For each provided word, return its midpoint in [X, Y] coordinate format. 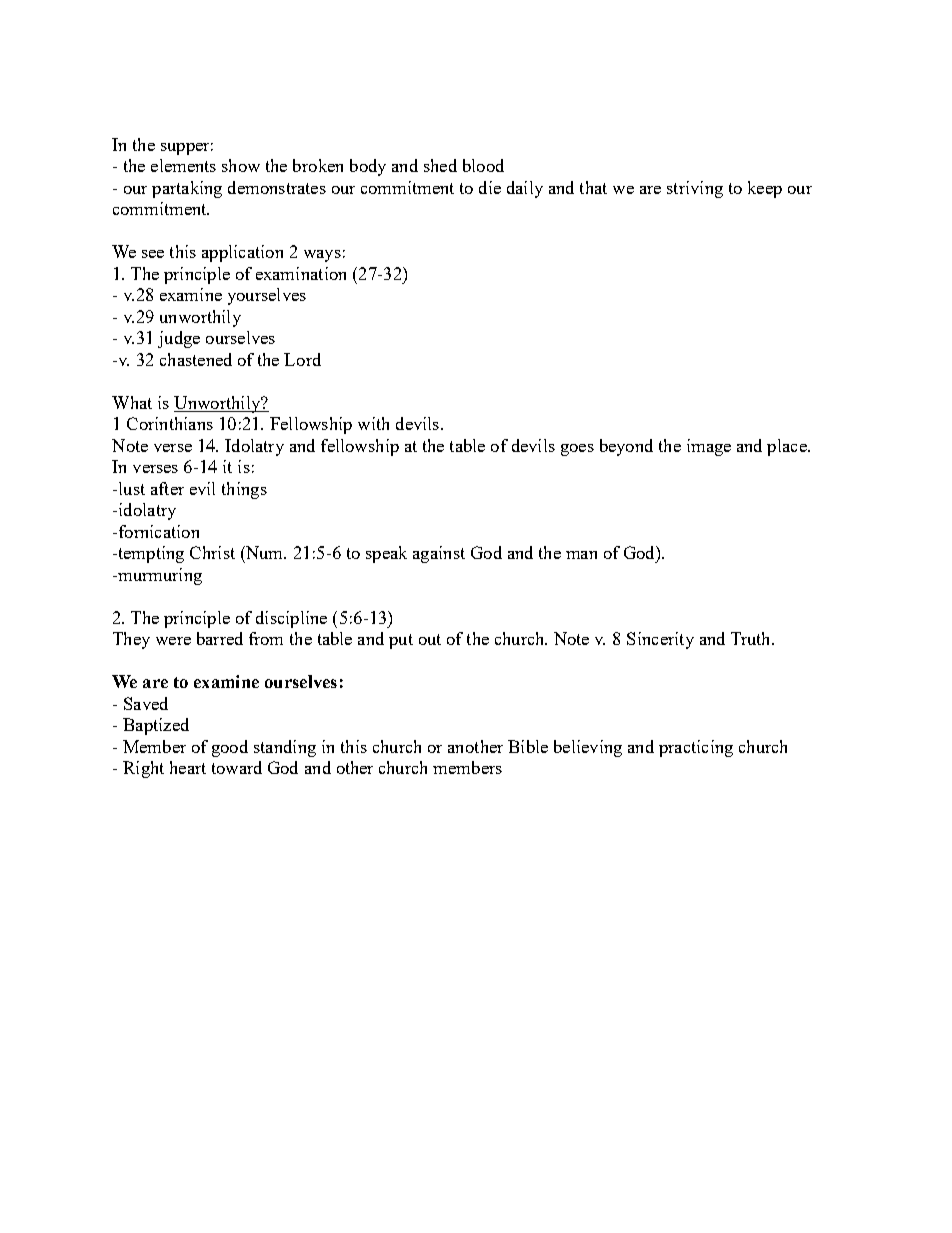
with [373, 423]
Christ [212, 552]
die [490, 187]
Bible [528, 746]
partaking [187, 189]
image [709, 447]
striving [695, 189]
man [581, 555]
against [439, 554]
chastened [196, 359]
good [230, 748]
